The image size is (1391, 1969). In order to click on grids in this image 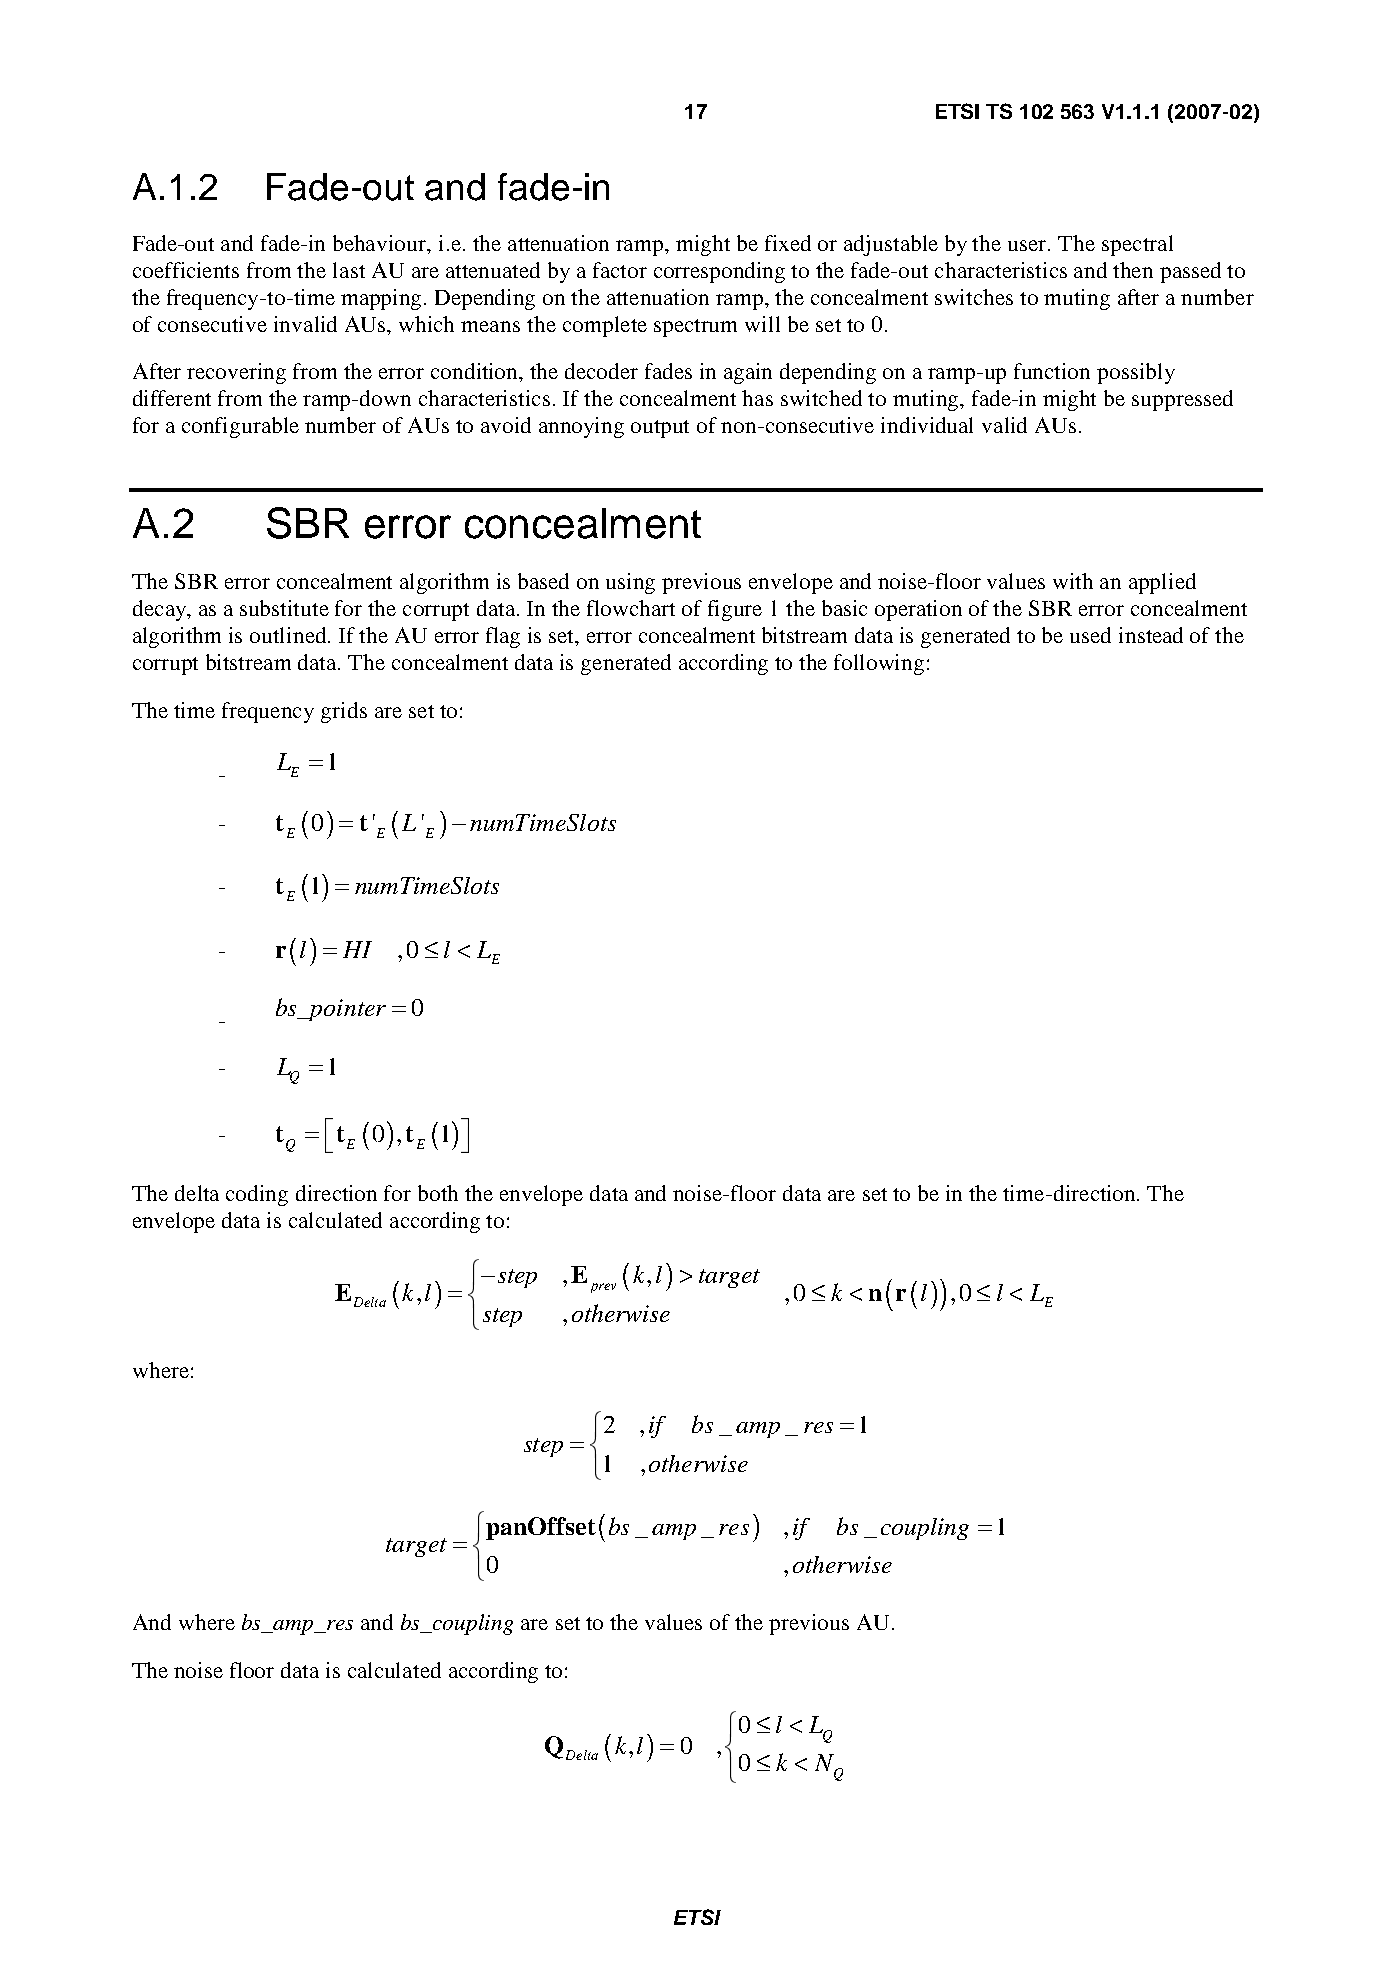, I will do `click(344, 712)`.
